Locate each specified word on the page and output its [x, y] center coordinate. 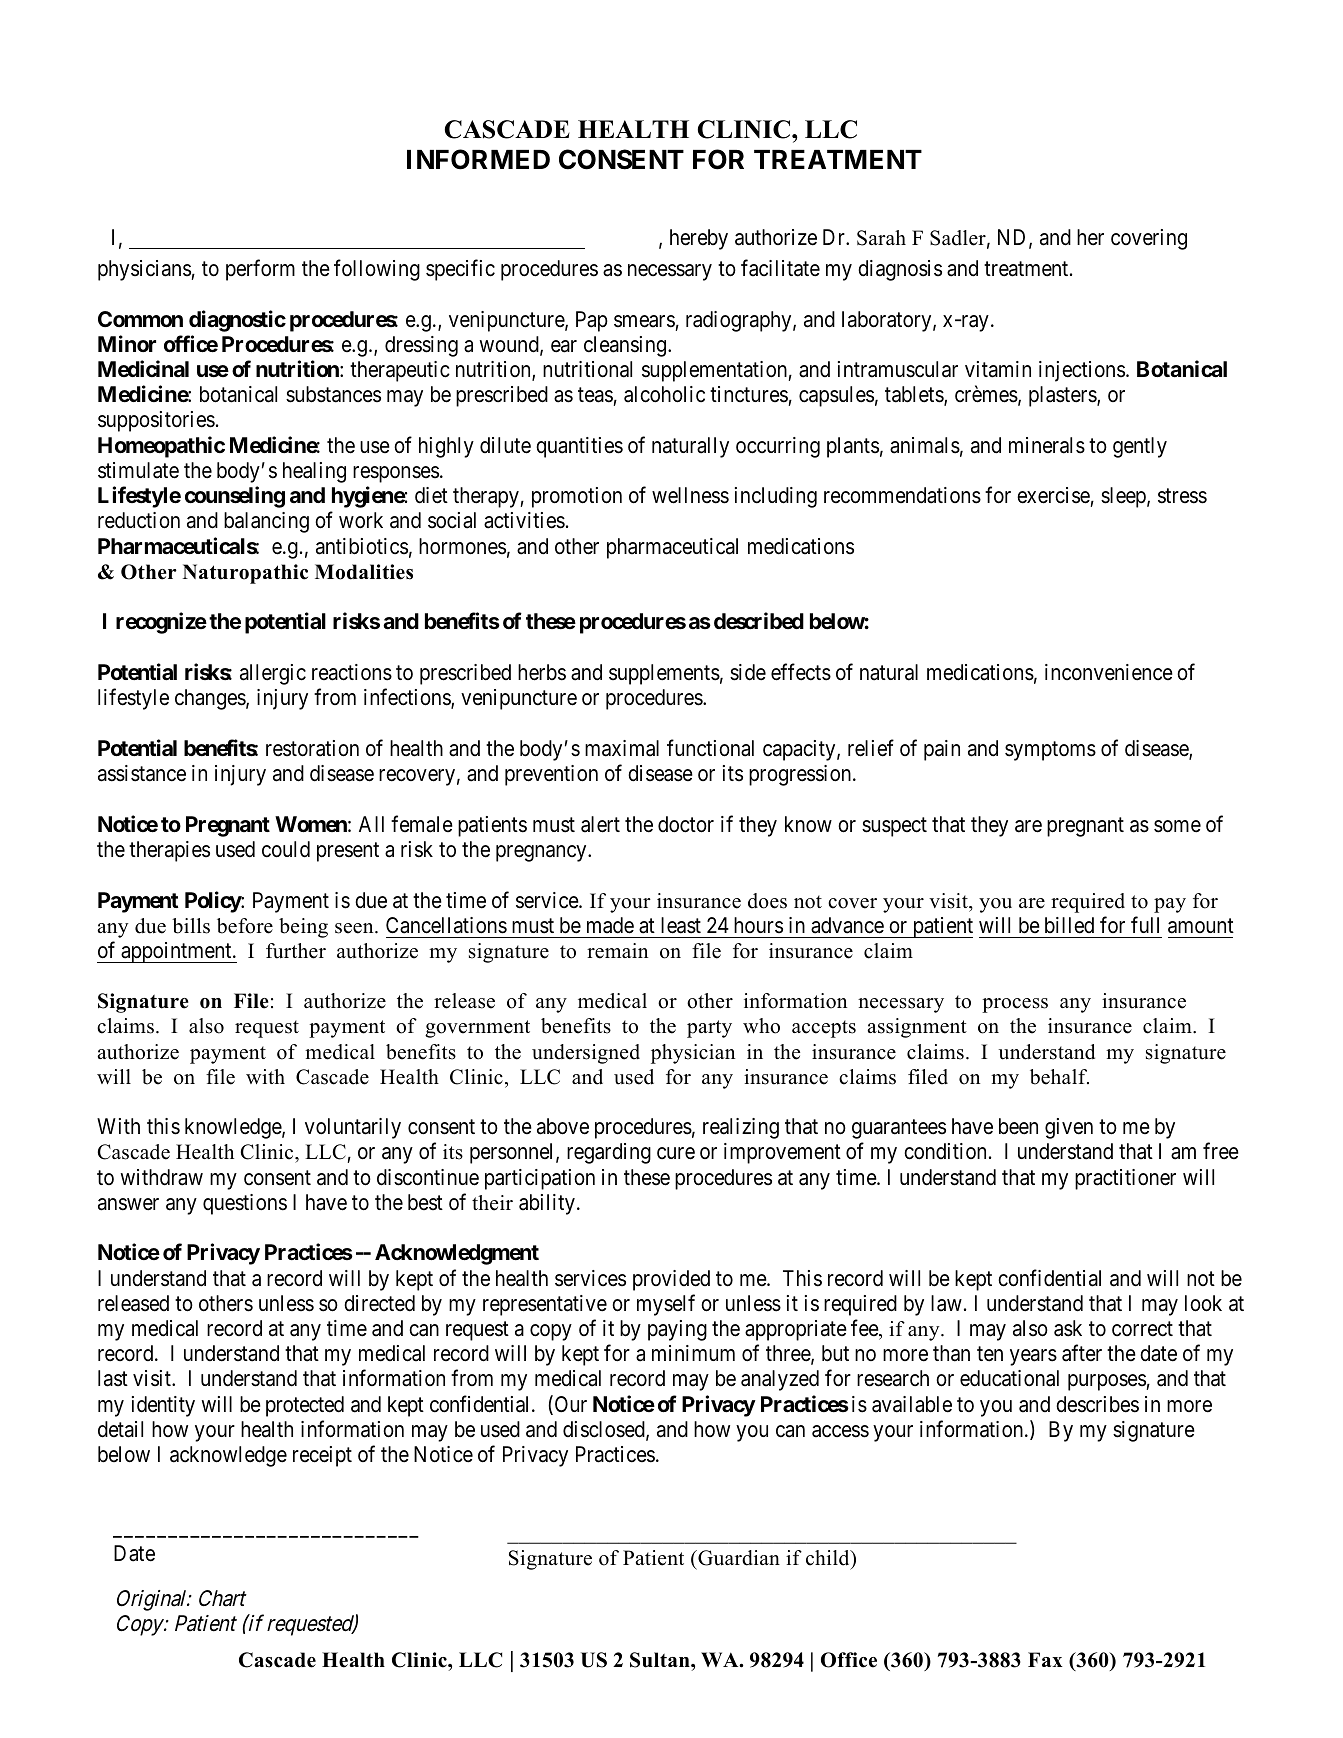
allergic [273, 674]
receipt [322, 1456]
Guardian [738, 1558]
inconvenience [1109, 672]
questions [245, 1204]
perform [260, 270]
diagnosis [900, 270]
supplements [664, 674]
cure [676, 1153]
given [1069, 1128]
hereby [699, 239]
